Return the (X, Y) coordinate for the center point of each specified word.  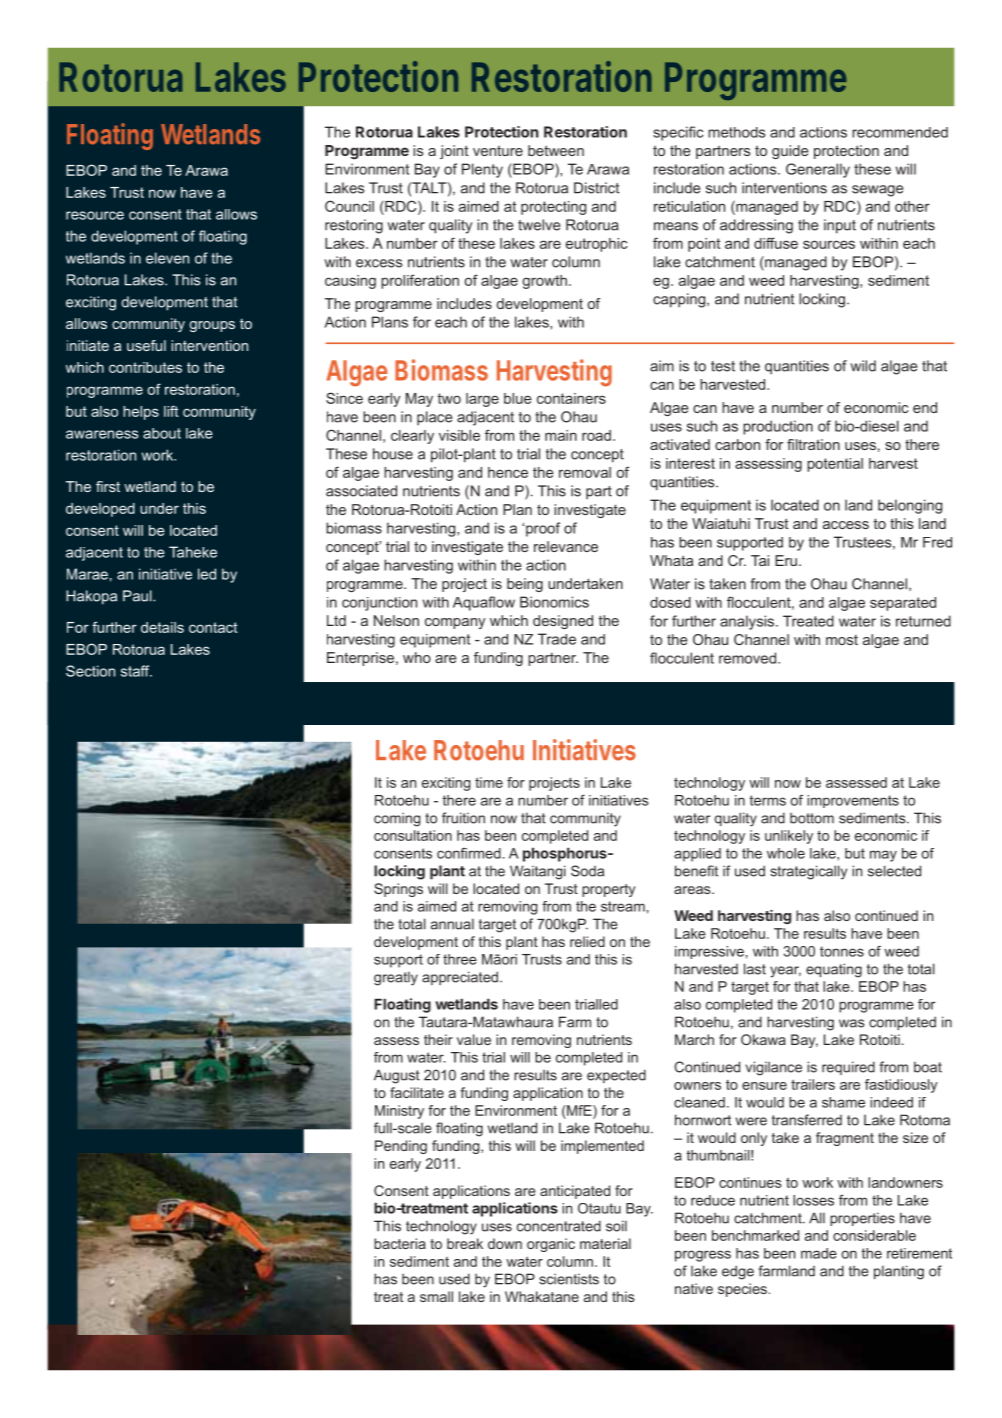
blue (518, 398)
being (525, 585)
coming (397, 819)
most (842, 640)
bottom (812, 818)
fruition (463, 818)
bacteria (400, 1243)
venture (498, 150)
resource (95, 215)
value (474, 1039)
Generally (818, 170)
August (397, 1076)
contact (213, 627)
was (851, 1023)
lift (171, 411)
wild (863, 366)
